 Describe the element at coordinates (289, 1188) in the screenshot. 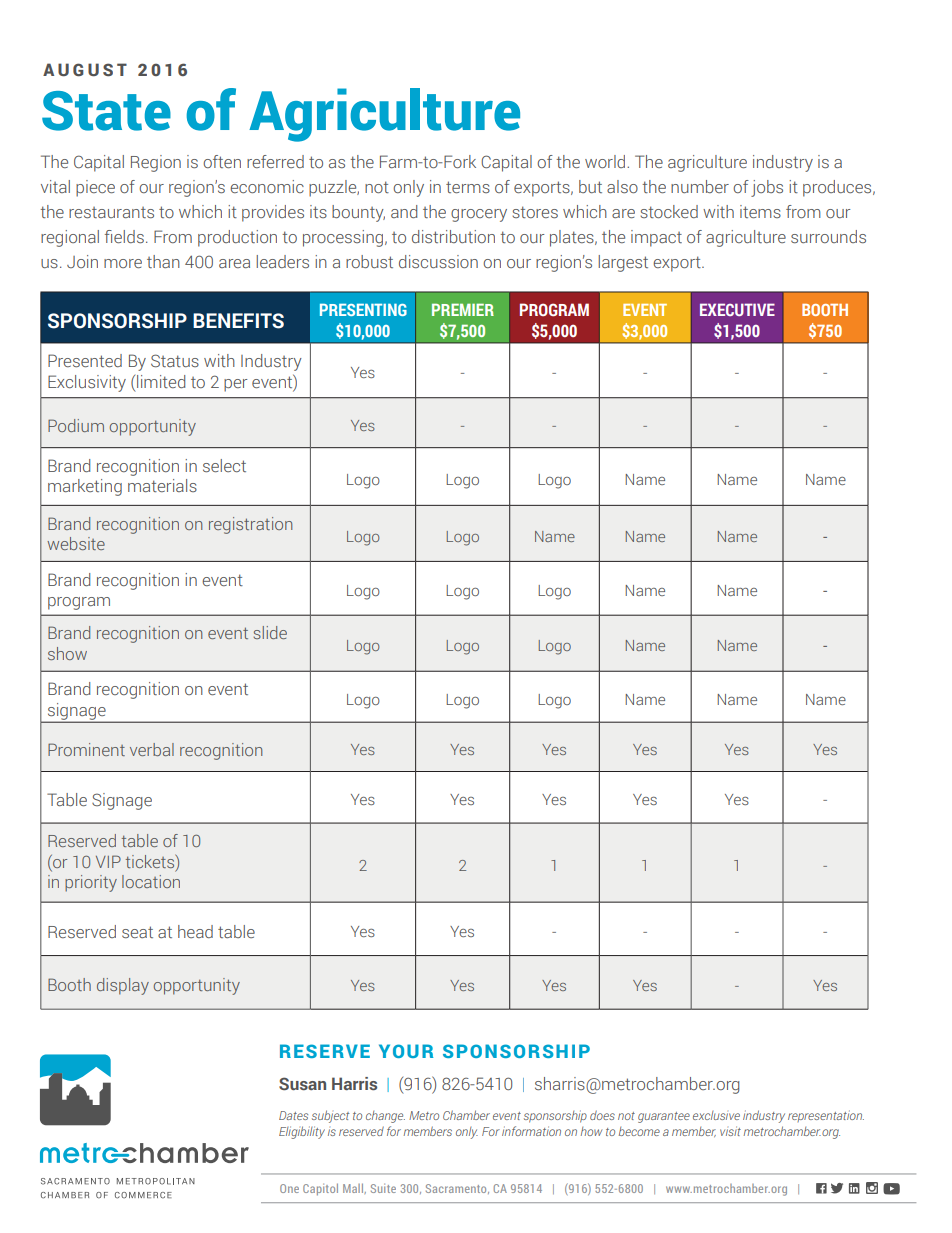

I see `One` at that location.
